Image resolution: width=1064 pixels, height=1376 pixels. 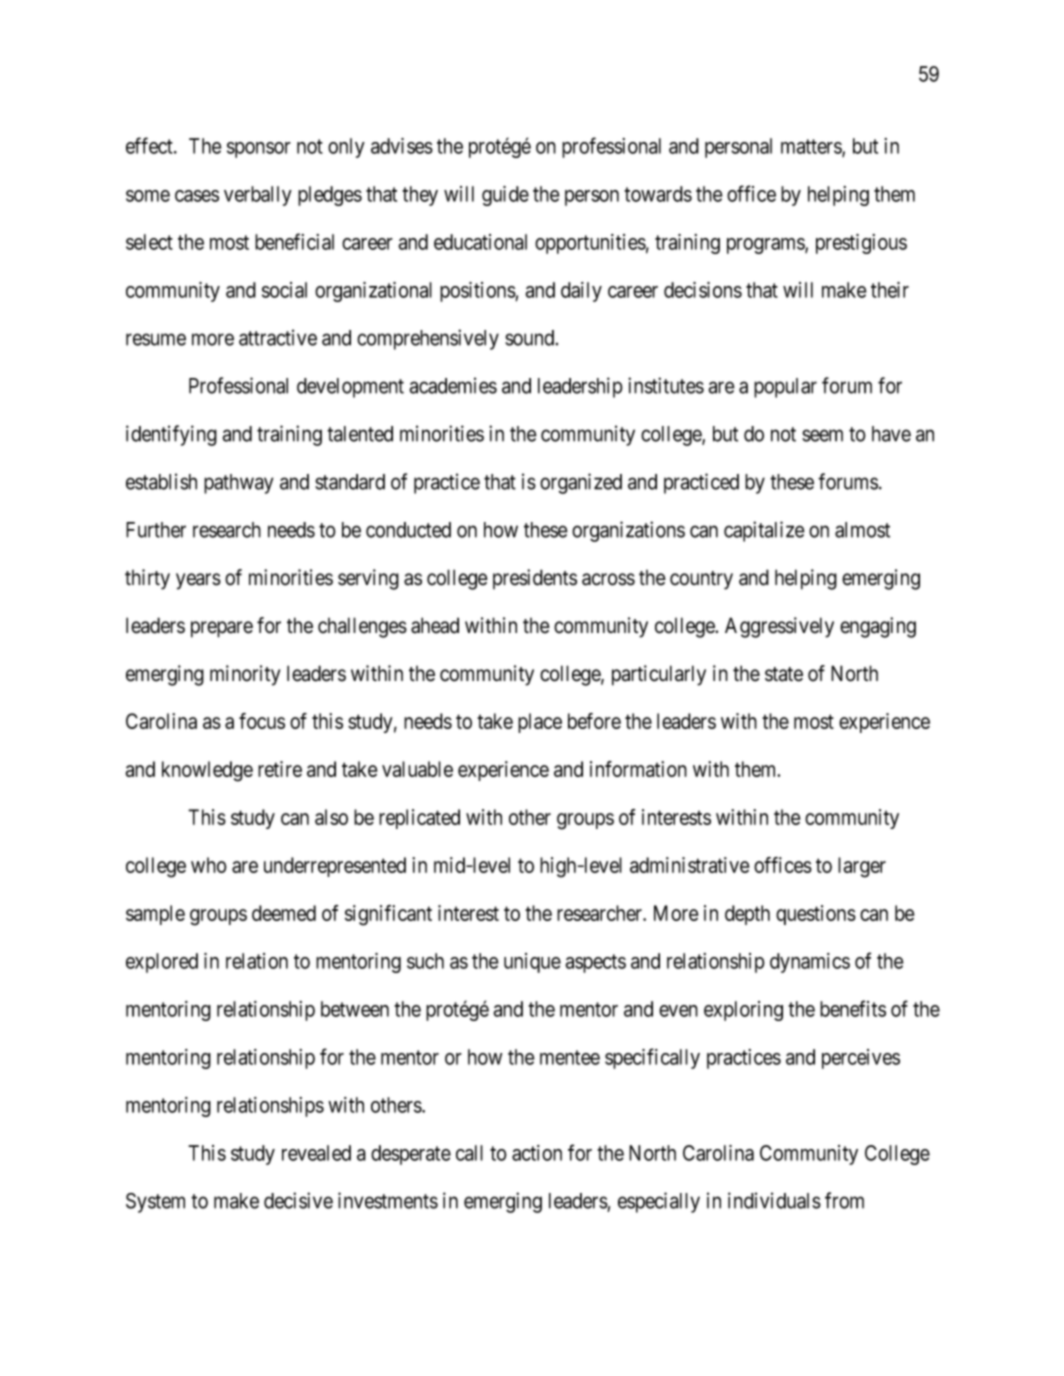 I want to click on individuals, so click(x=774, y=1200).
